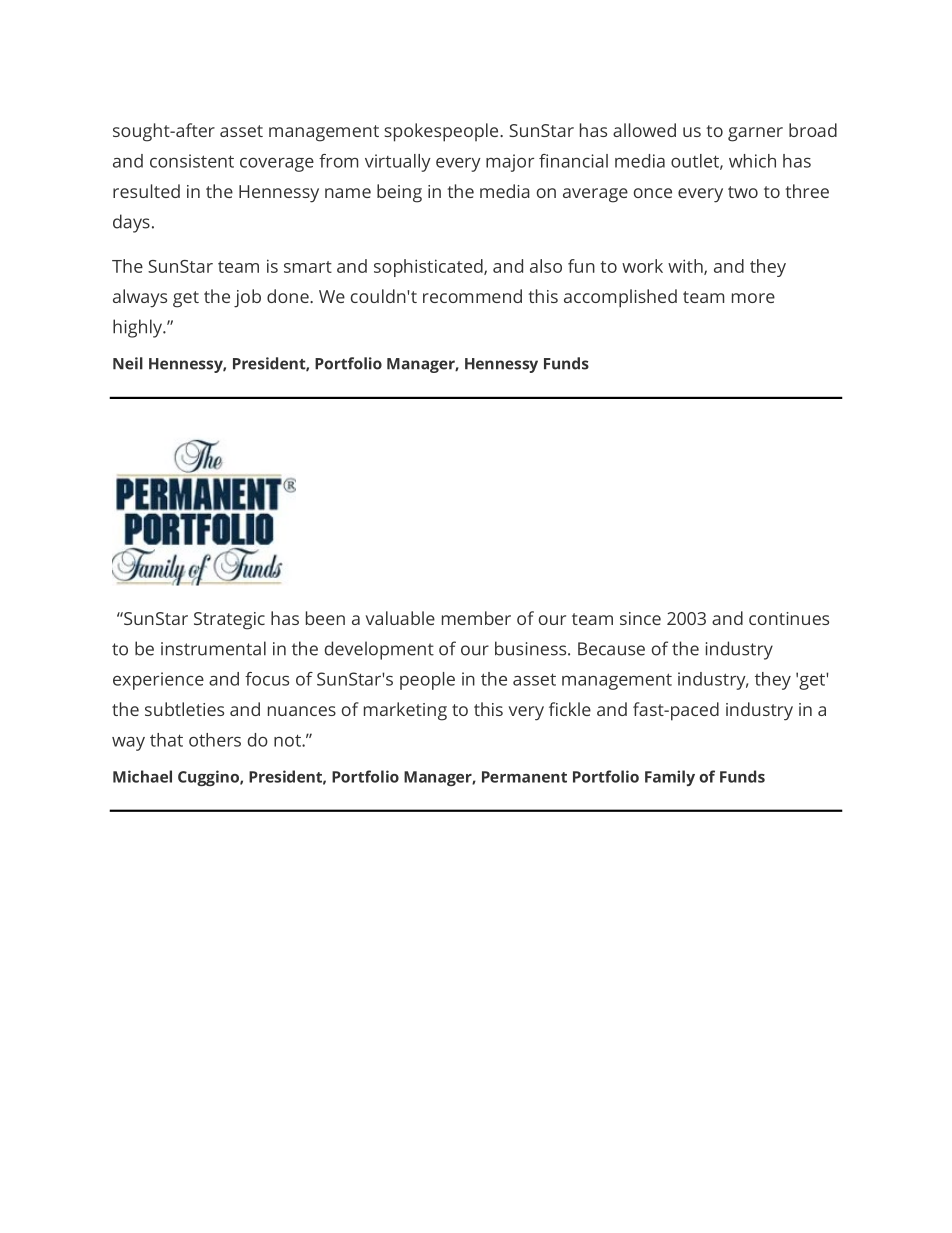 The image size is (952, 1233). I want to click on which, so click(752, 161).
